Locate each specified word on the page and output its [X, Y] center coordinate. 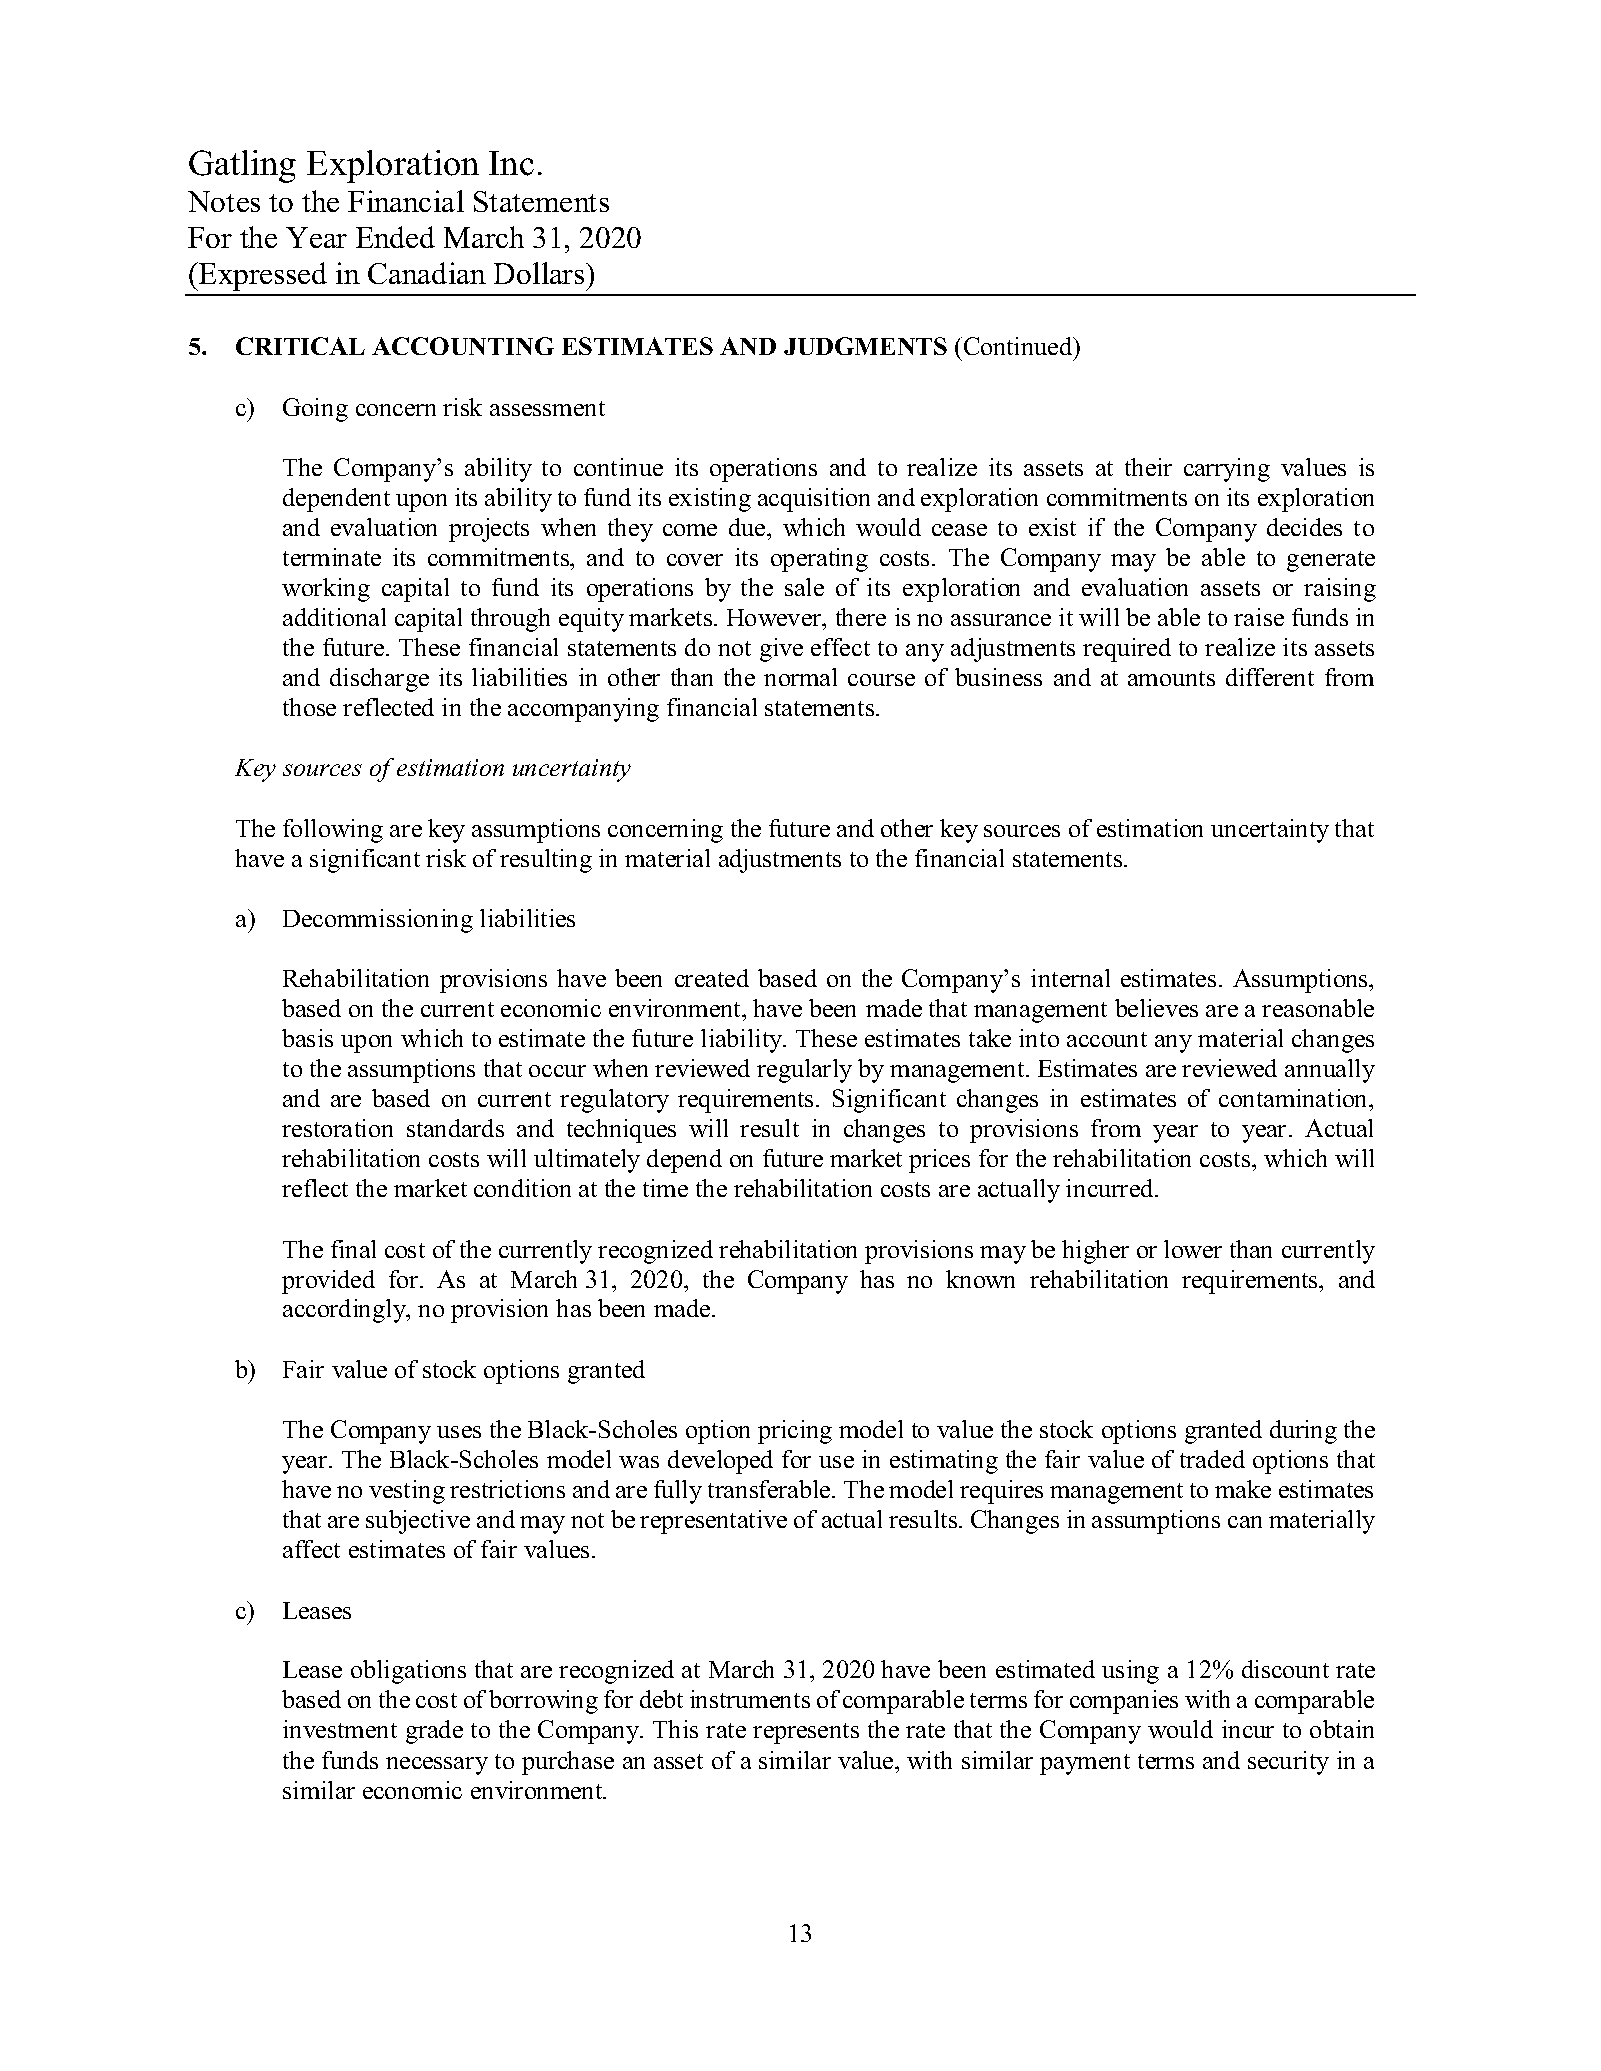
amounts [1171, 678]
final [353, 1249]
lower [1193, 1249]
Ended [395, 237]
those [309, 707]
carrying [1227, 470]
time [665, 1188]
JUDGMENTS [865, 346]
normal [800, 677]
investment [340, 1729]
